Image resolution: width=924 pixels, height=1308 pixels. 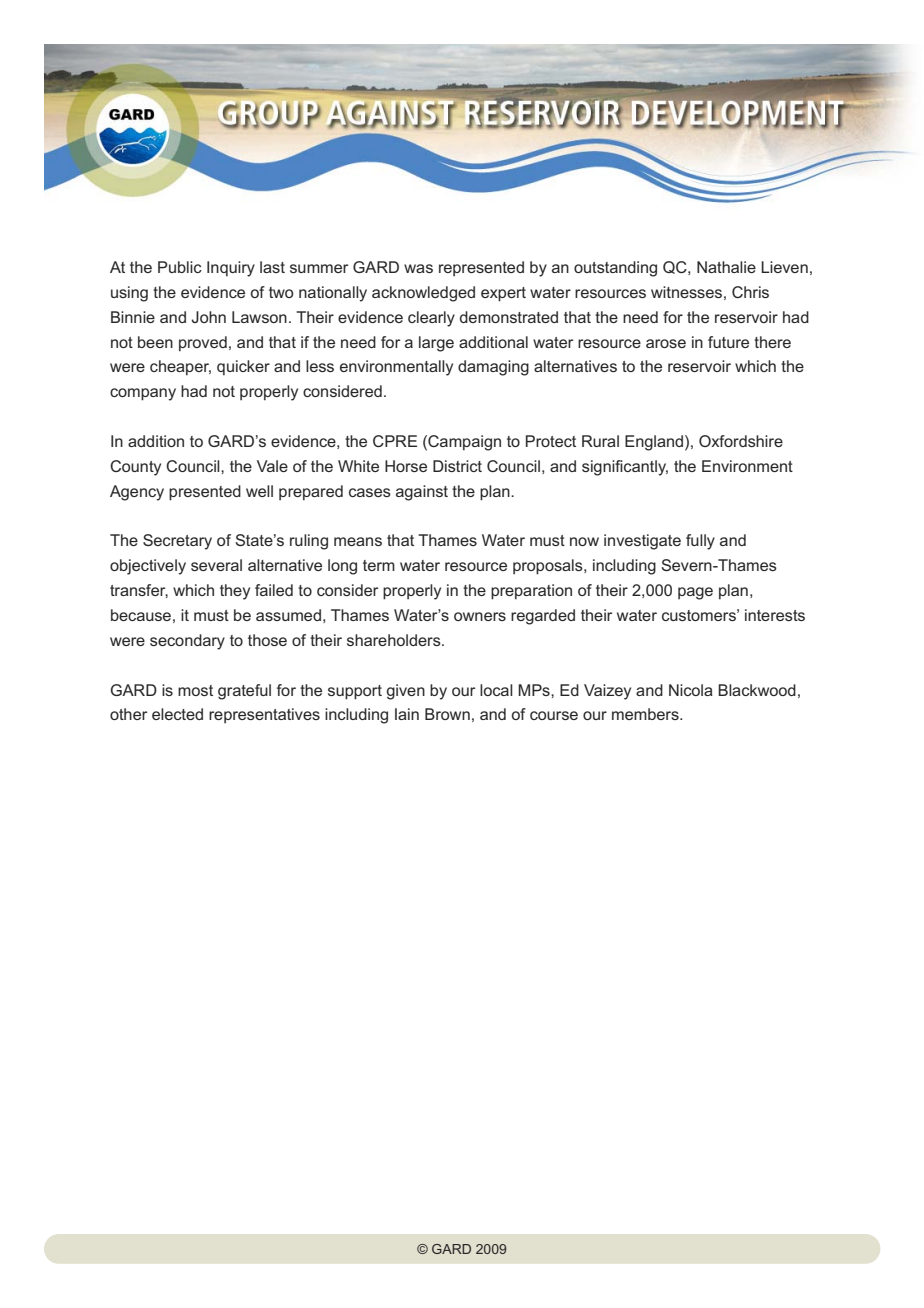 I want to click on was, so click(x=418, y=268).
